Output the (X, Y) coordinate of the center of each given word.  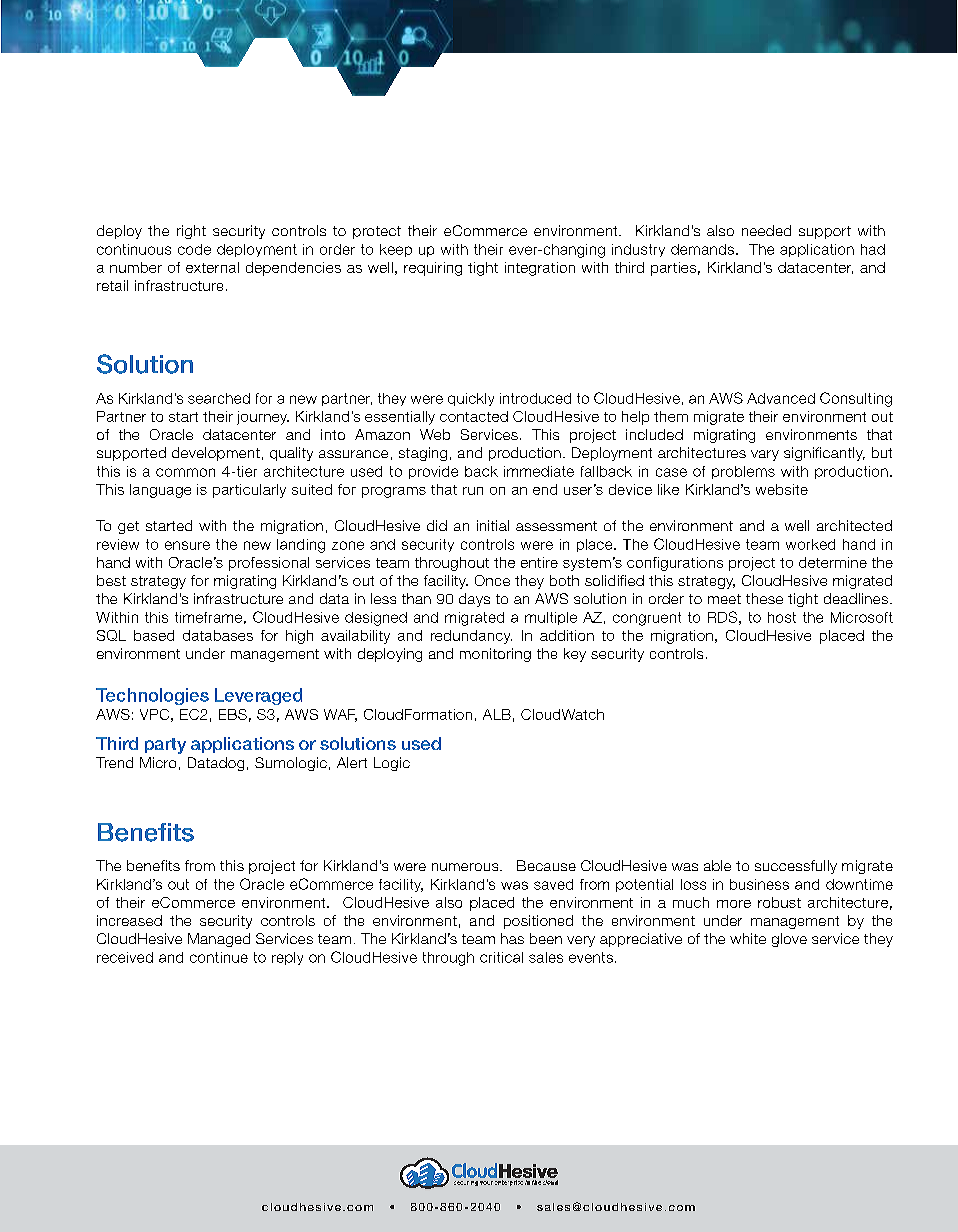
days (474, 600)
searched (219, 398)
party (165, 746)
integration (540, 269)
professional (269, 564)
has (512, 938)
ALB (497, 714)
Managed (219, 940)
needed (766, 230)
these (764, 598)
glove (789, 940)
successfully (796, 867)
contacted (474, 416)
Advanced (781, 398)
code (194, 249)
